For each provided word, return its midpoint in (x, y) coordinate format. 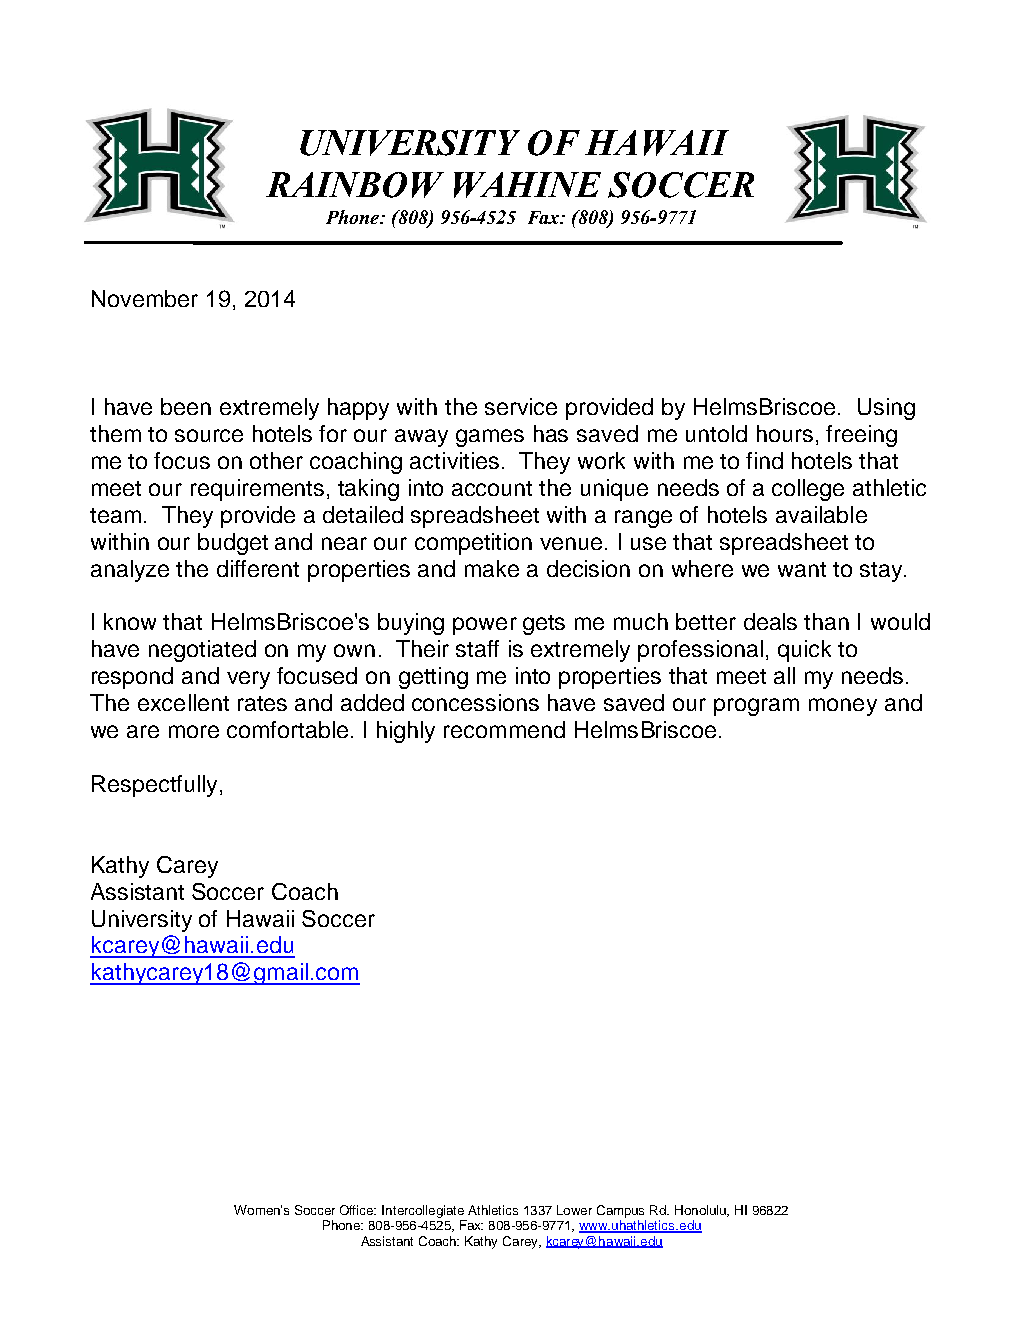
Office (358, 1210)
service (521, 406)
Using (886, 409)
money (843, 707)
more (194, 731)
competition (473, 544)
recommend (504, 729)
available (821, 514)
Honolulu (701, 1211)
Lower (574, 1210)
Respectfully (154, 786)
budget (233, 544)
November (145, 298)
